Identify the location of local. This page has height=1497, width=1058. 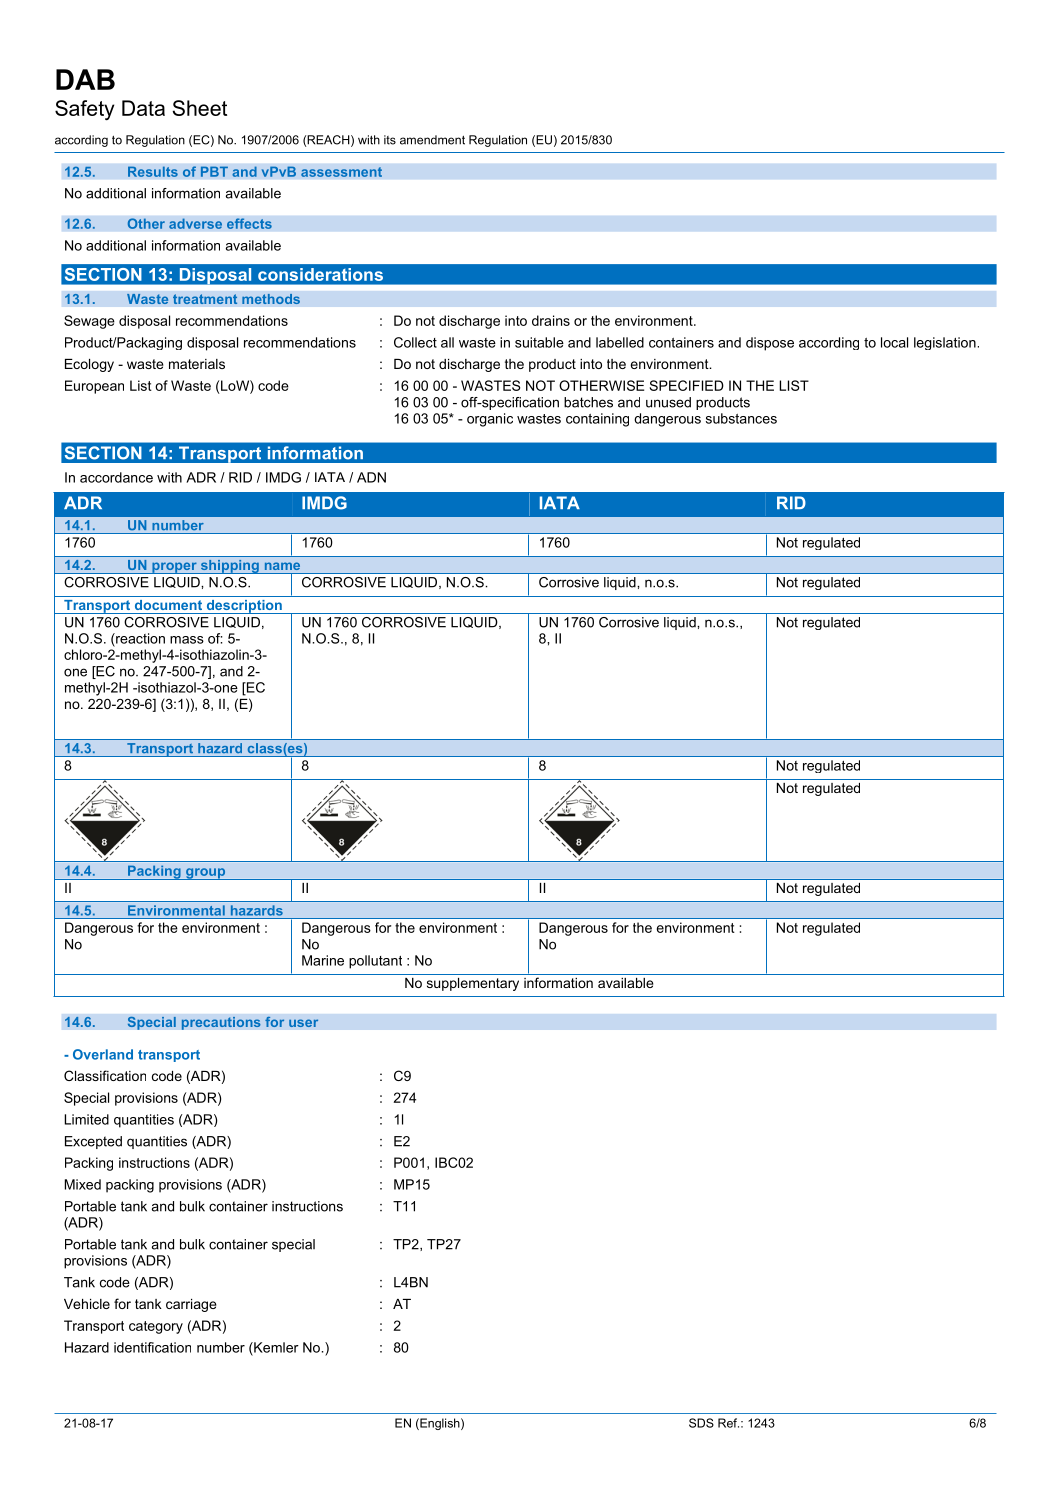
(894, 342).
